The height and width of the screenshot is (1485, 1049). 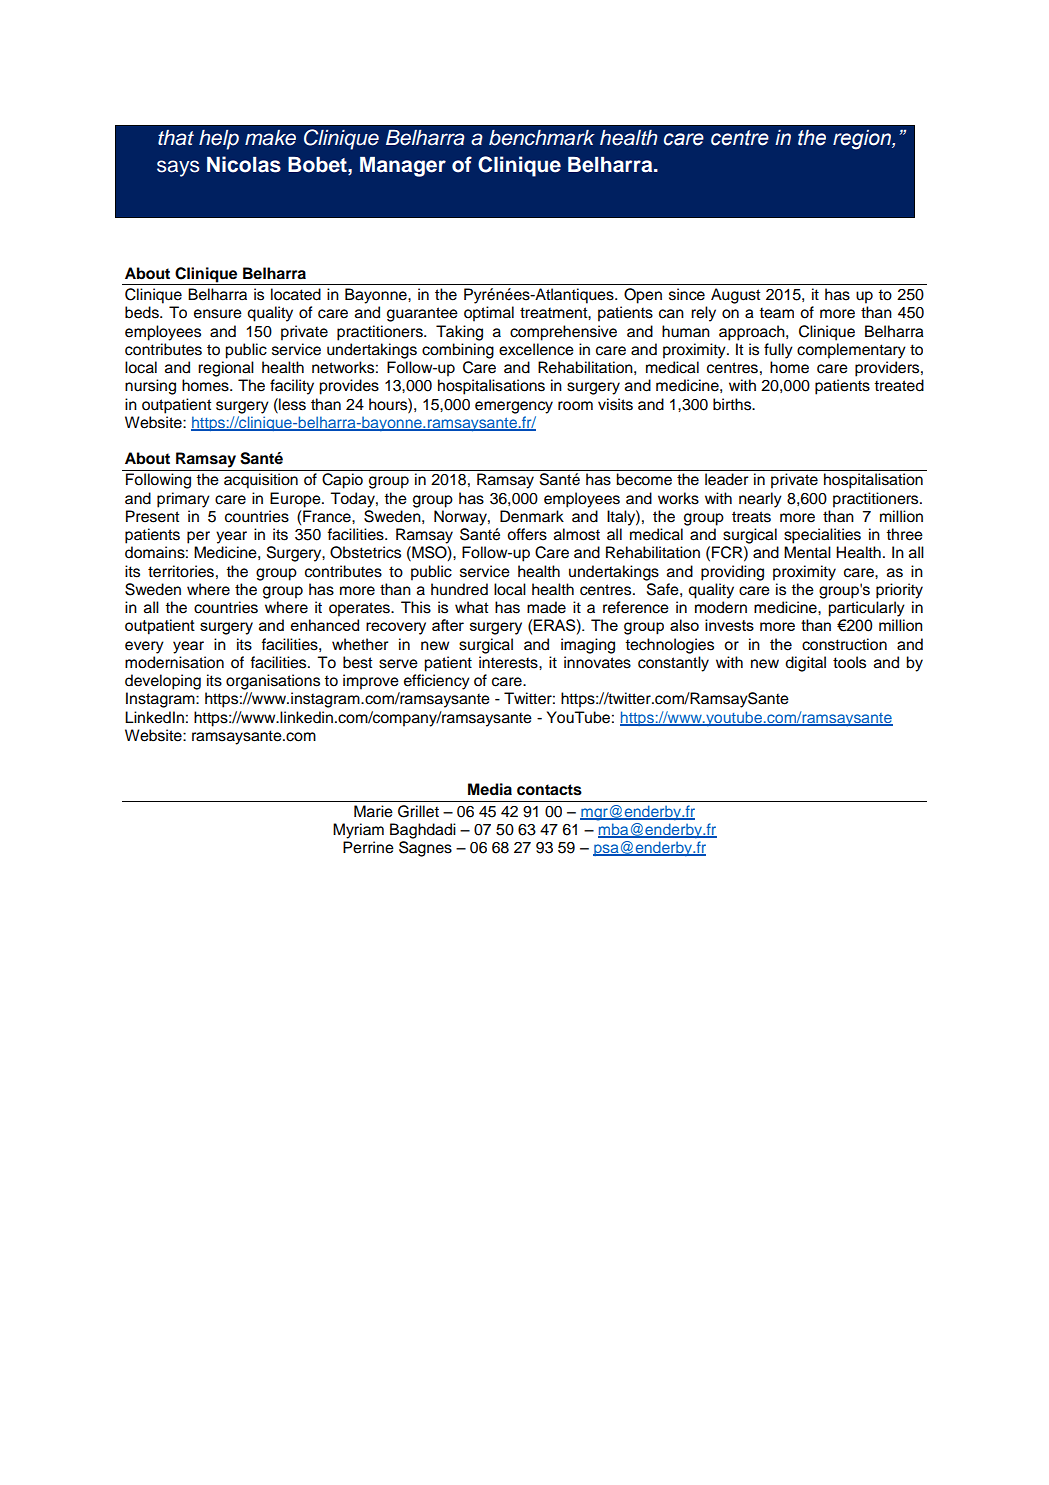 I want to click on particularly, so click(x=866, y=609).
